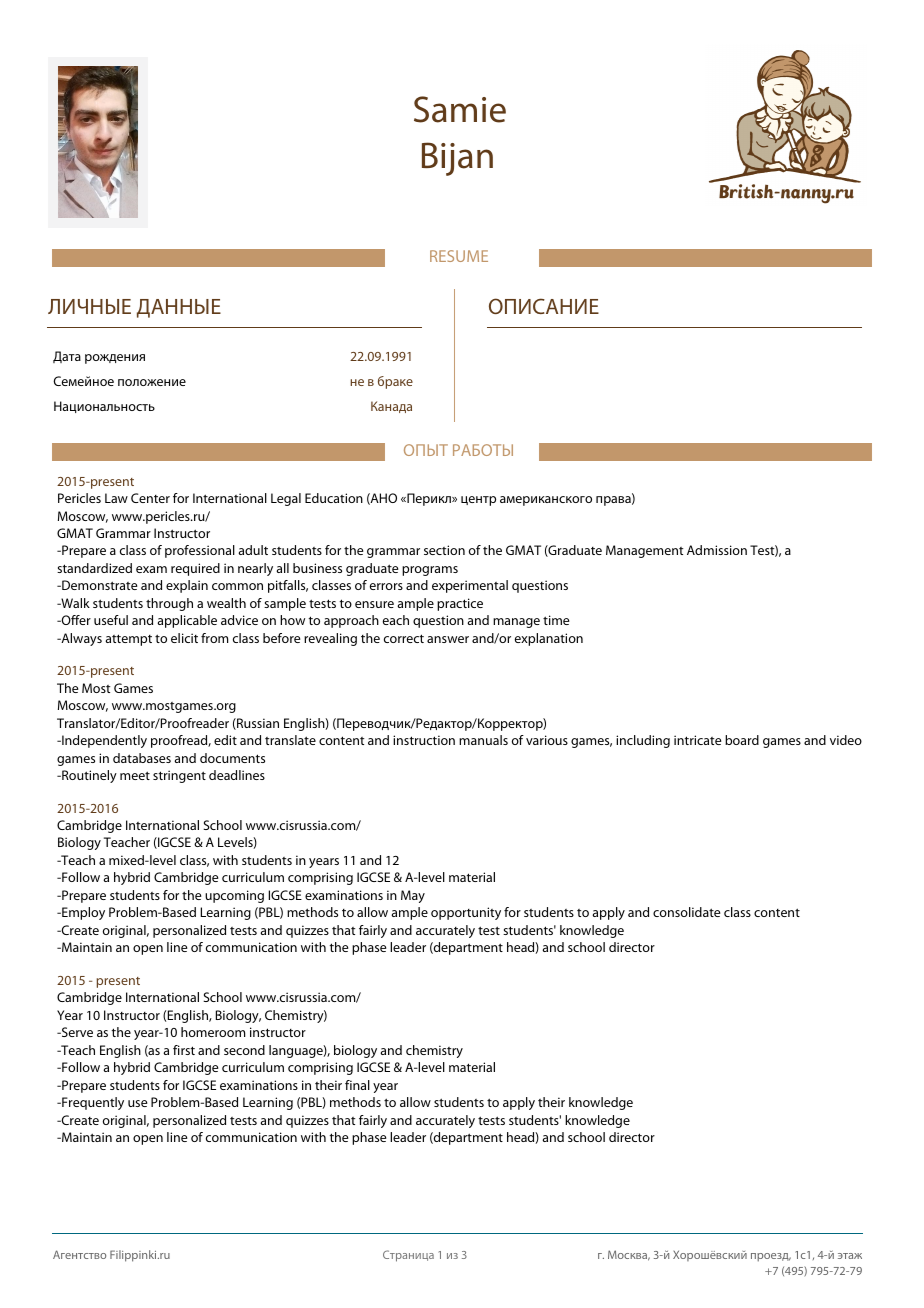 The width and height of the image is (924, 1308). Describe the element at coordinates (742, 740) in the image. I see `board` at that location.
